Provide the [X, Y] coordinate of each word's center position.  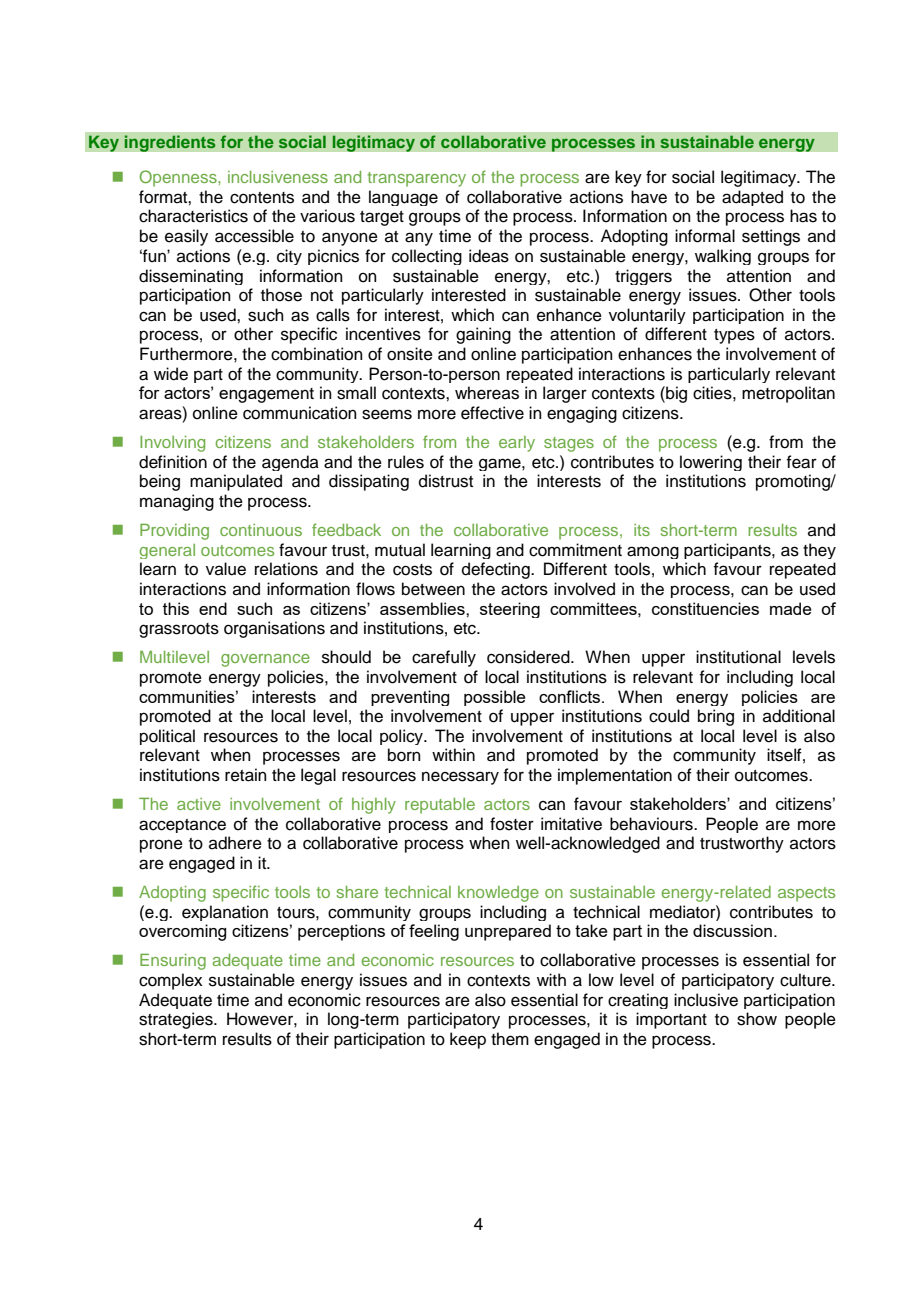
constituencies [705, 608]
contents [262, 198]
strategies [177, 1020]
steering [510, 610]
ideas [489, 256]
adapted [752, 198]
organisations [274, 629]
